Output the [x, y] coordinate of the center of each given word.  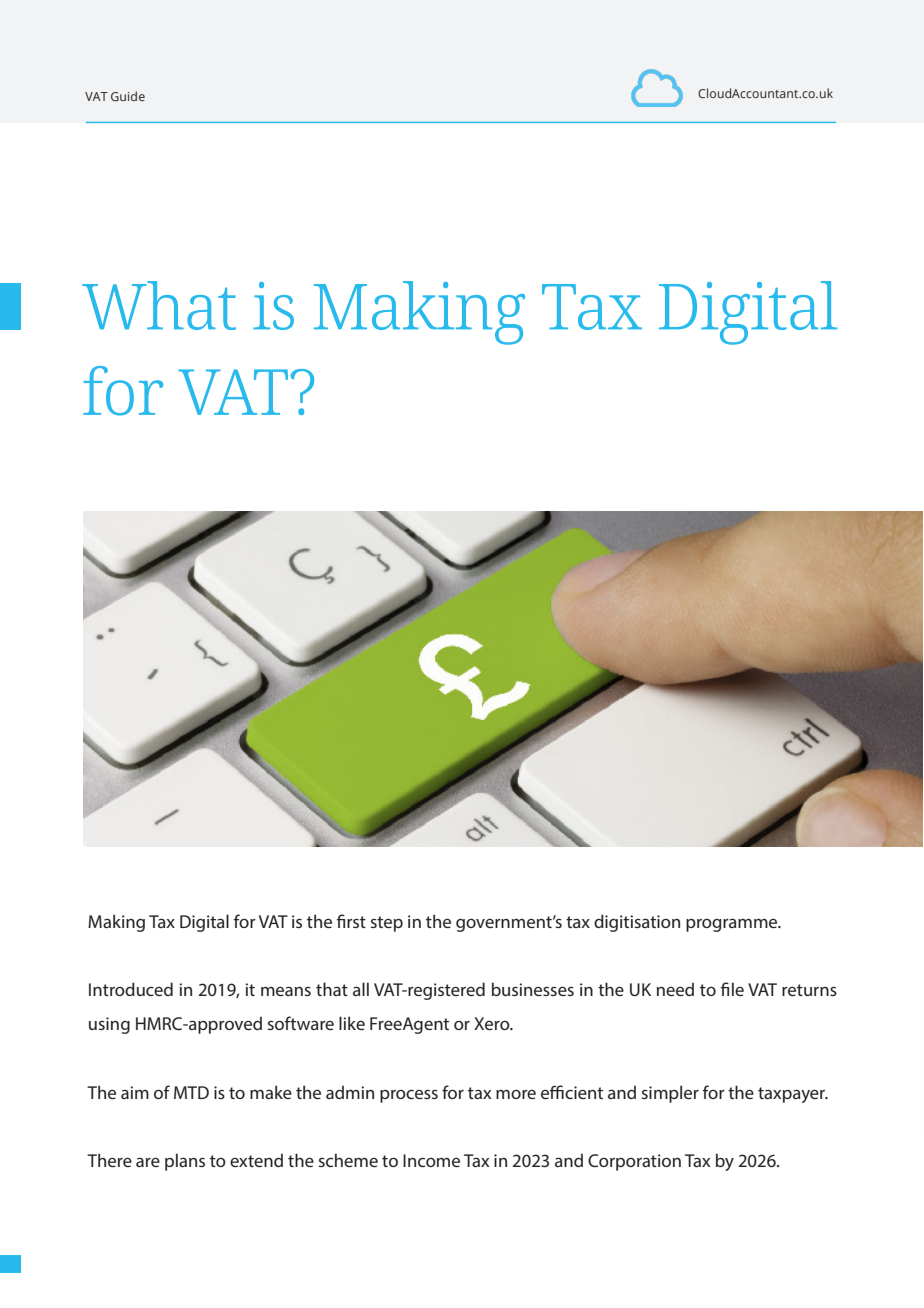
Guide [128, 96]
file [732, 989]
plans [185, 1162]
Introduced [131, 989]
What [159, 305]
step [387, 924]
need [675, 989]
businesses [533, 989]
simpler [670, 1094]
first [351, 921]
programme [733, 925]
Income [431, 1160]
